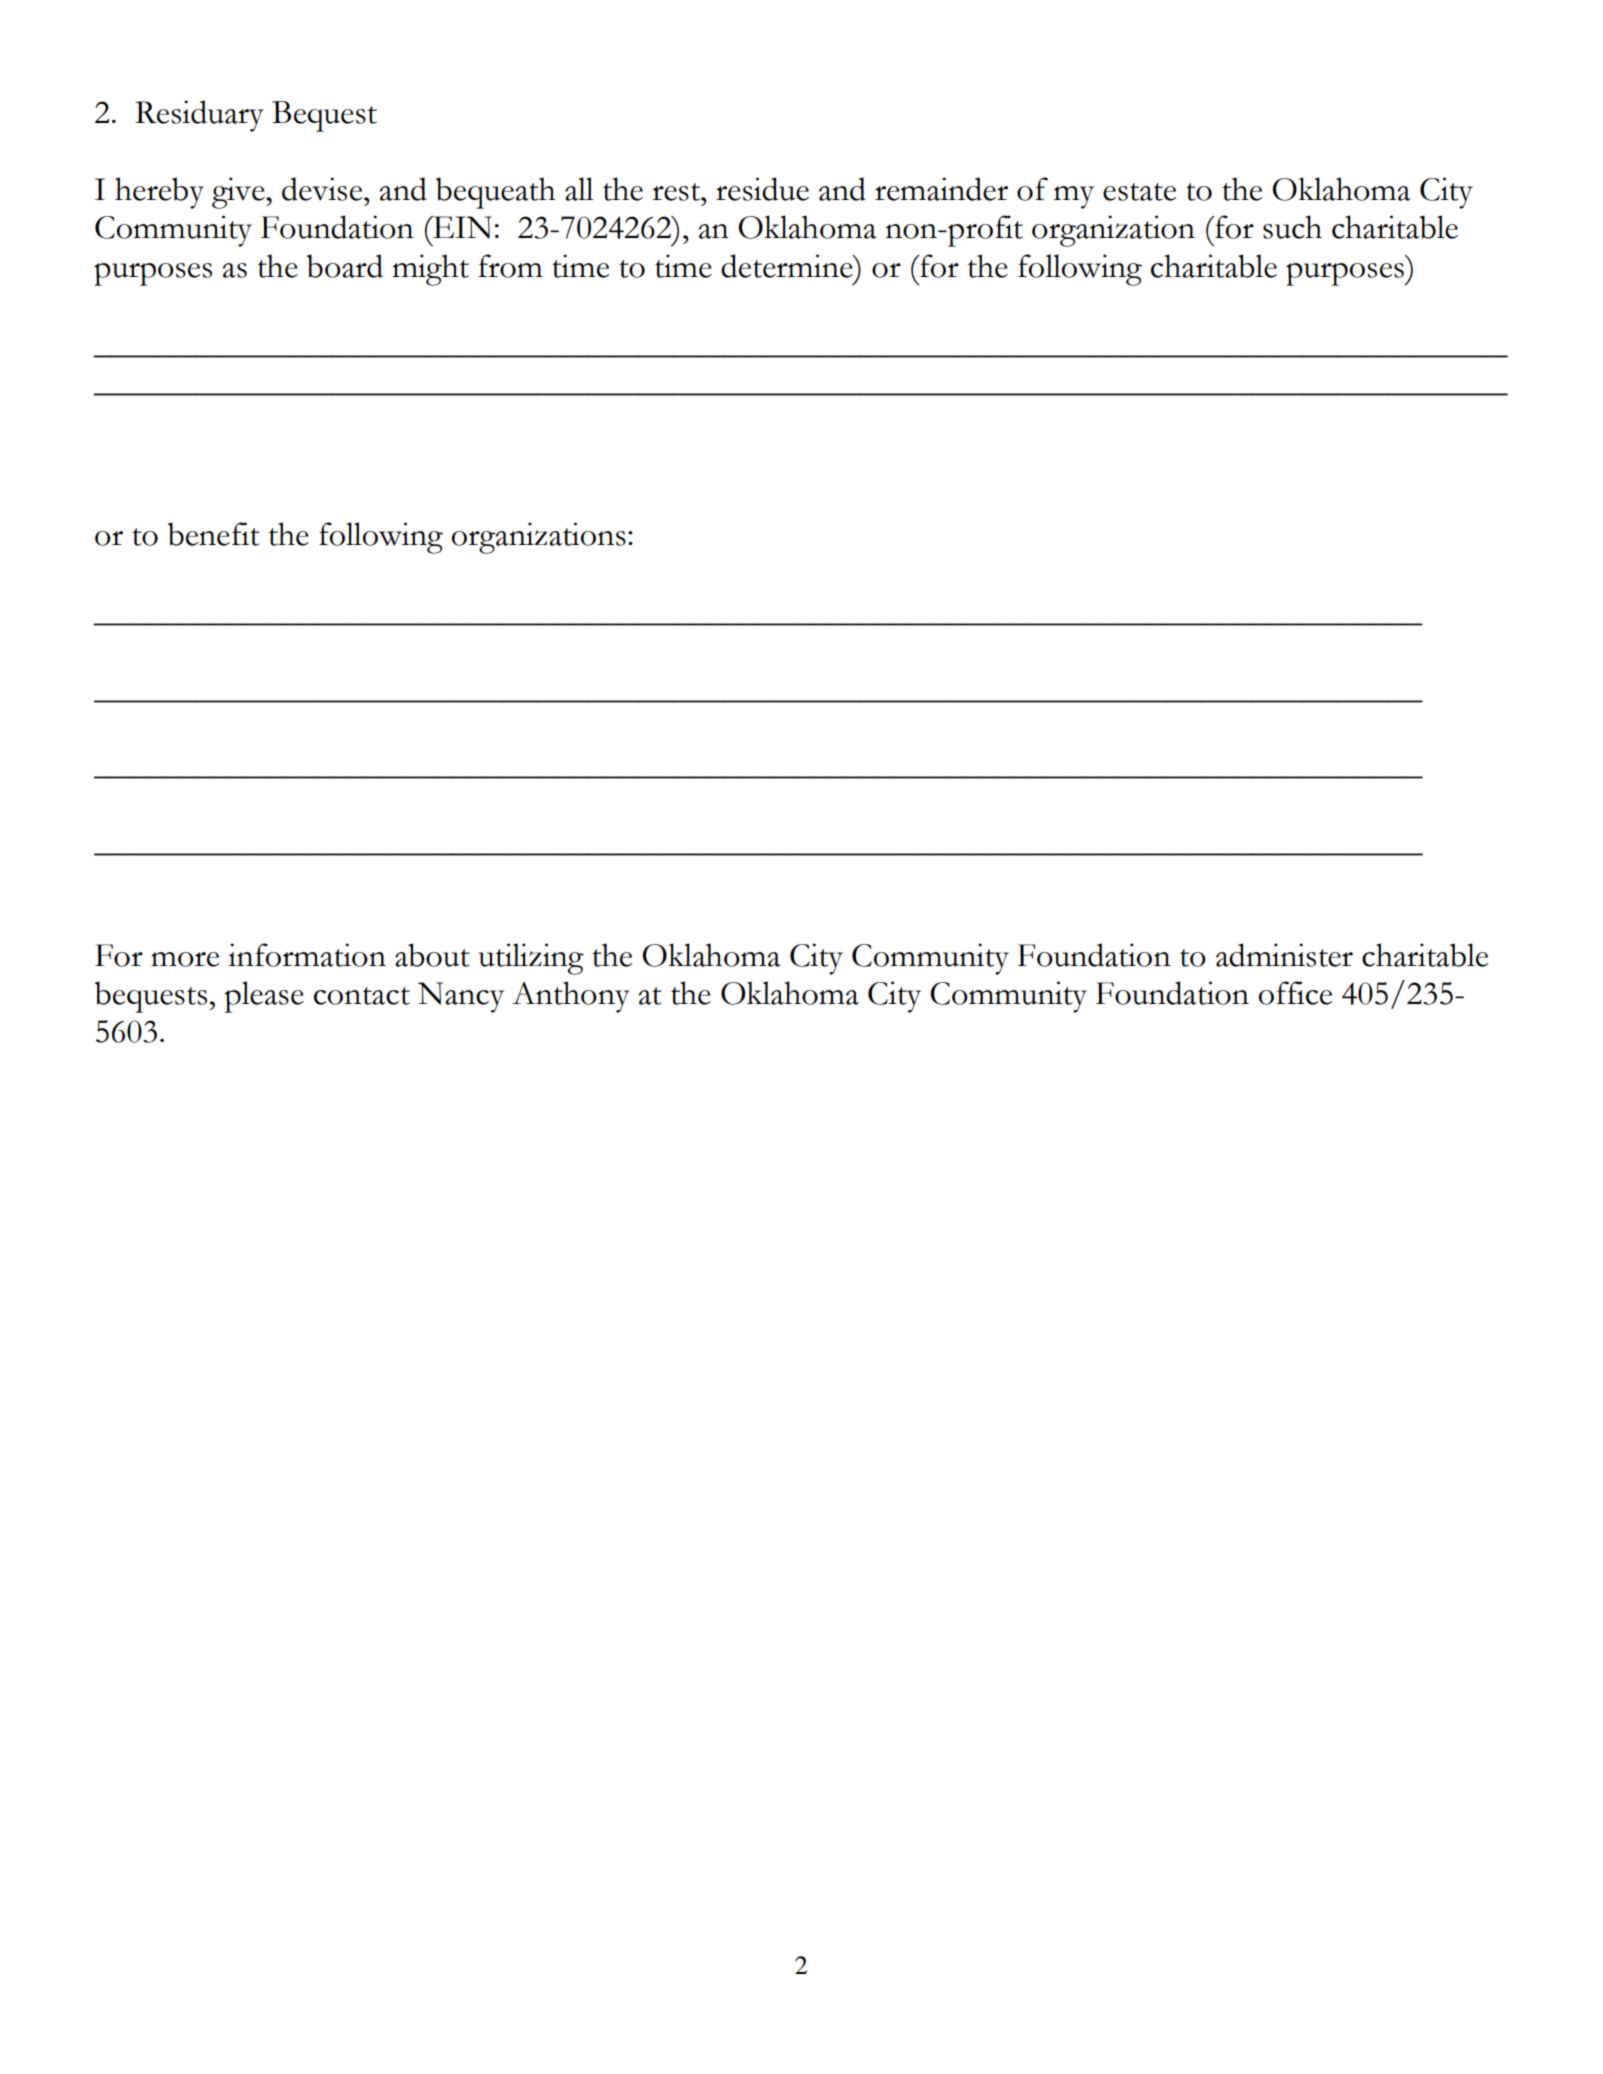  Describe the element at coordinates (1284, 955) in the screenshot. I see `administer` at that location.
